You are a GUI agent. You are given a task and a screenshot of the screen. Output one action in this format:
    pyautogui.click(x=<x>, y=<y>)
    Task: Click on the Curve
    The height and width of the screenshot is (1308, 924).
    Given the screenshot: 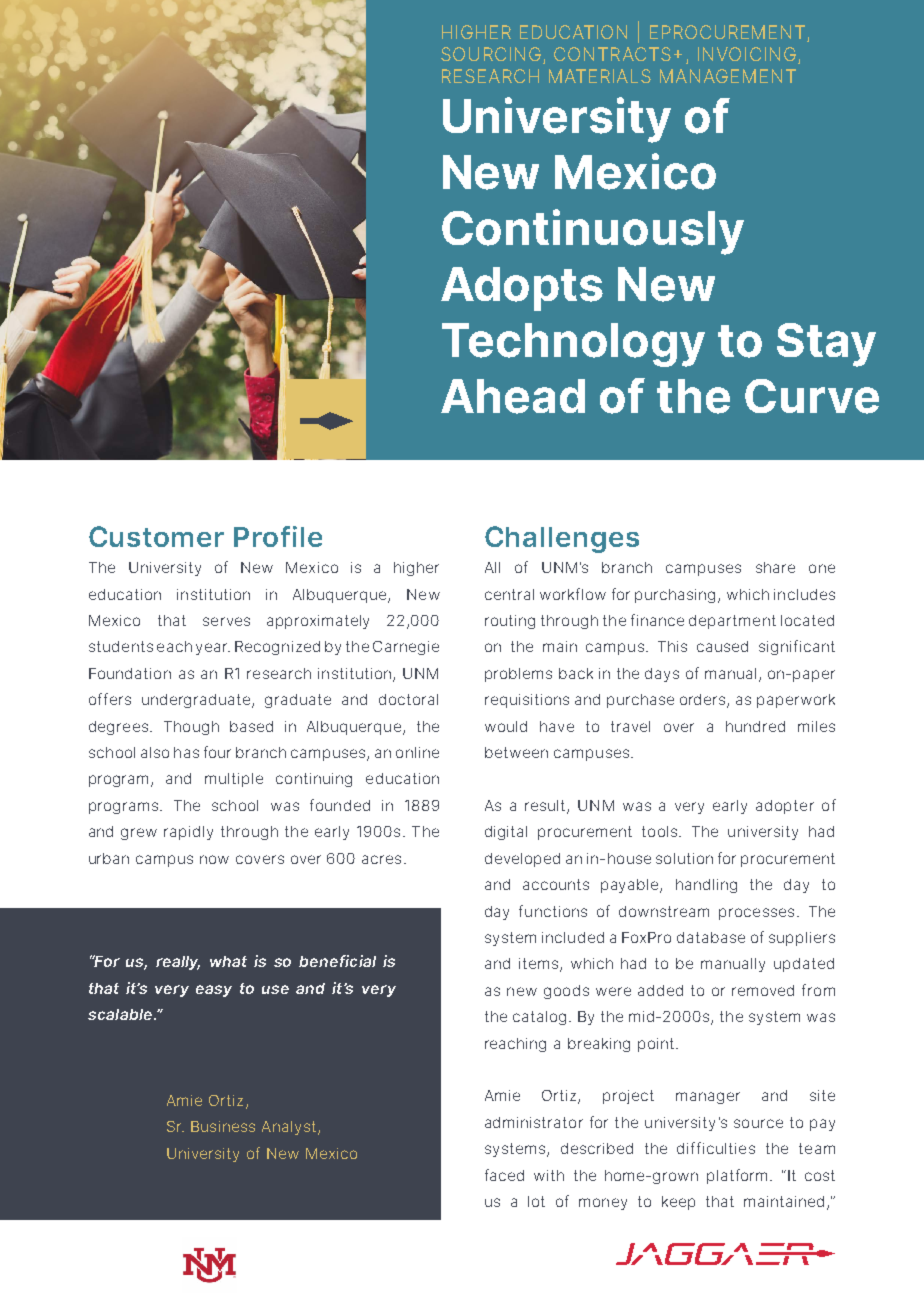 What is the action you would take?
    pyautogui.click(x=812, y=396)
